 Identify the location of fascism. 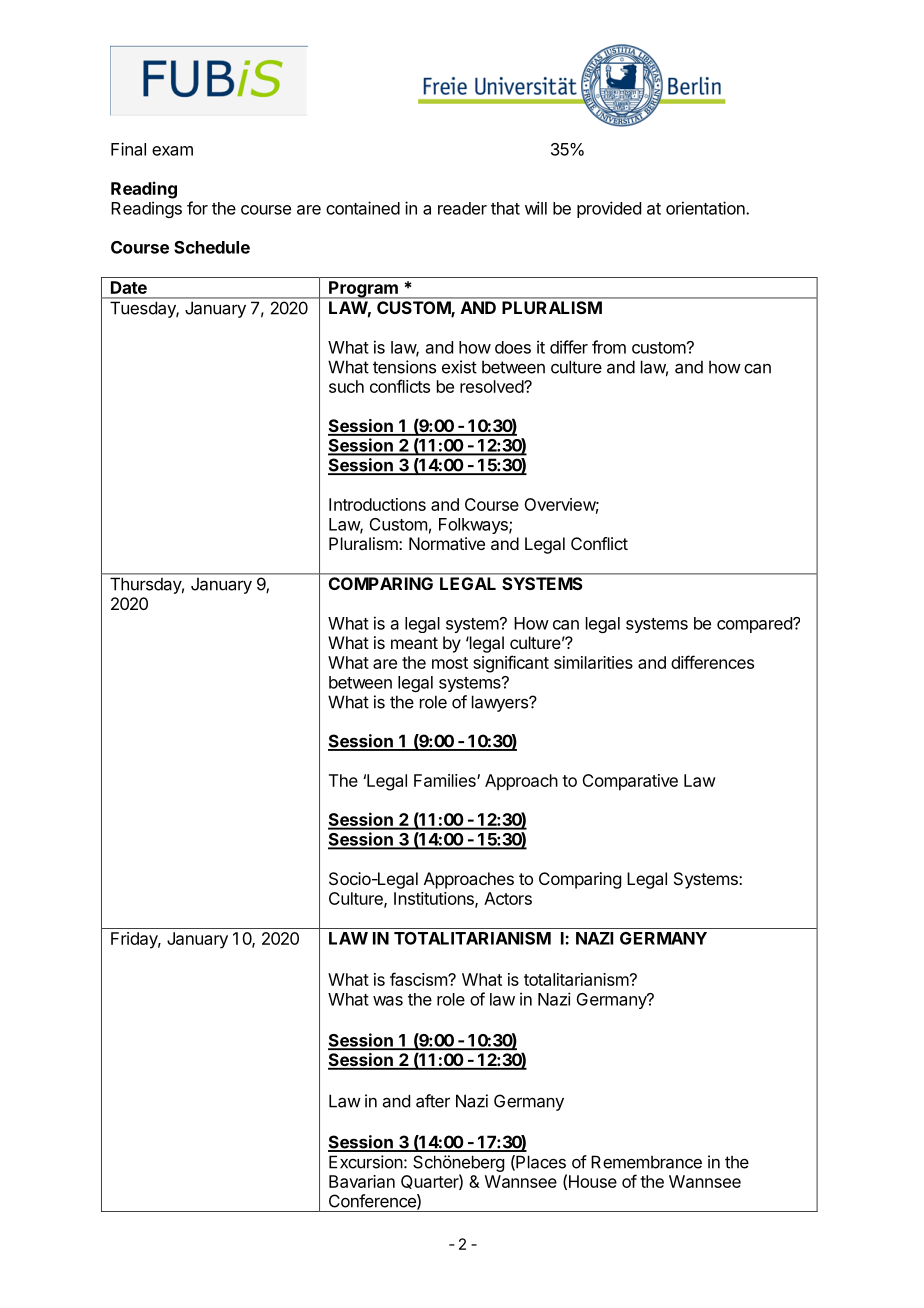
(419, 979).
